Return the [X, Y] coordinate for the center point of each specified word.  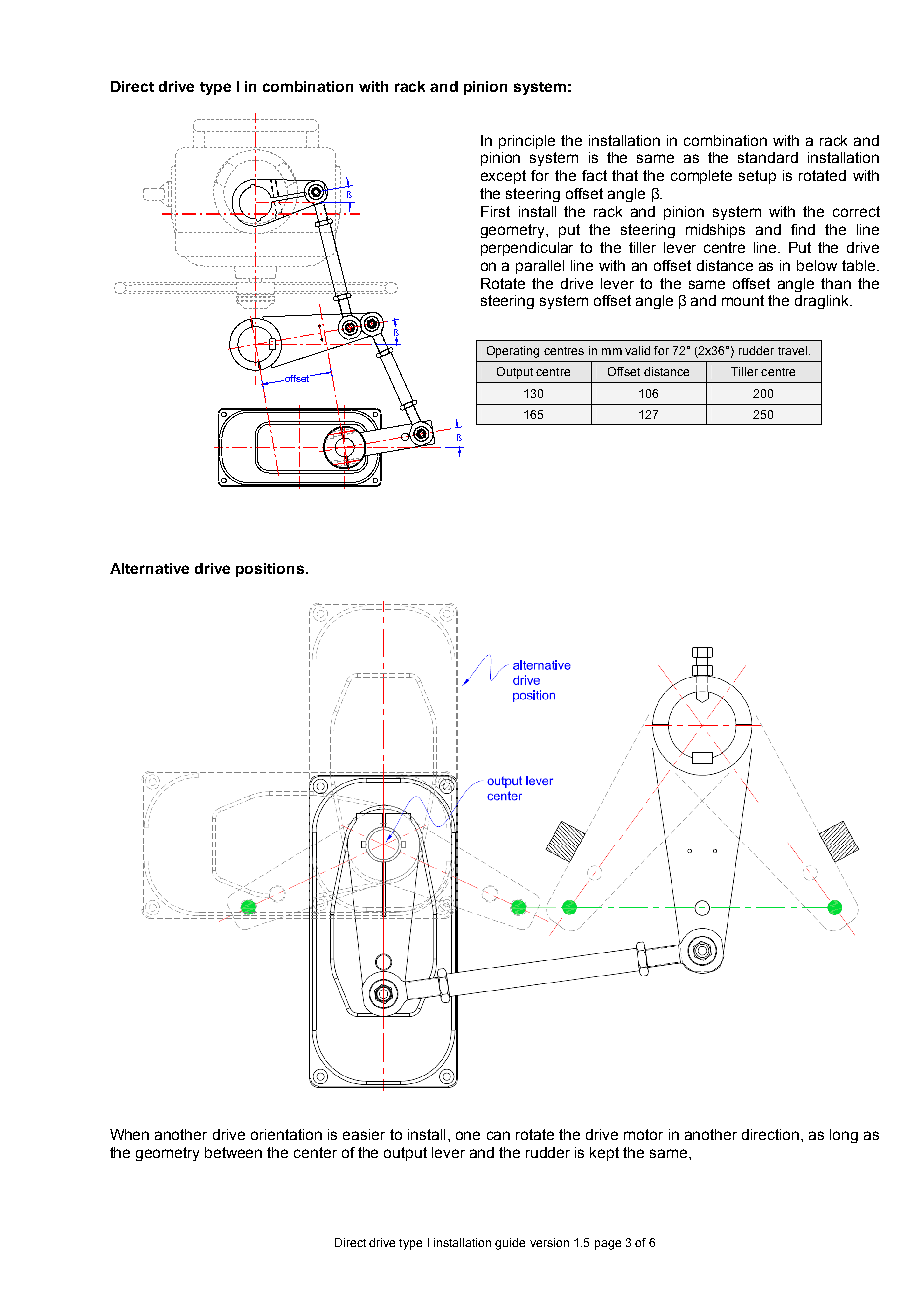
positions [271, 570]
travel [792, 350]
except [503, 177]
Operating [513, 352]
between [233, 1152]
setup [757, 177]
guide [510, 1244]
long [844, 1136]
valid [637, 350]
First [495, 211]
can [498, 1135]
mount [743, 300]
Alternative [149, 568]
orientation [286, 1134]
